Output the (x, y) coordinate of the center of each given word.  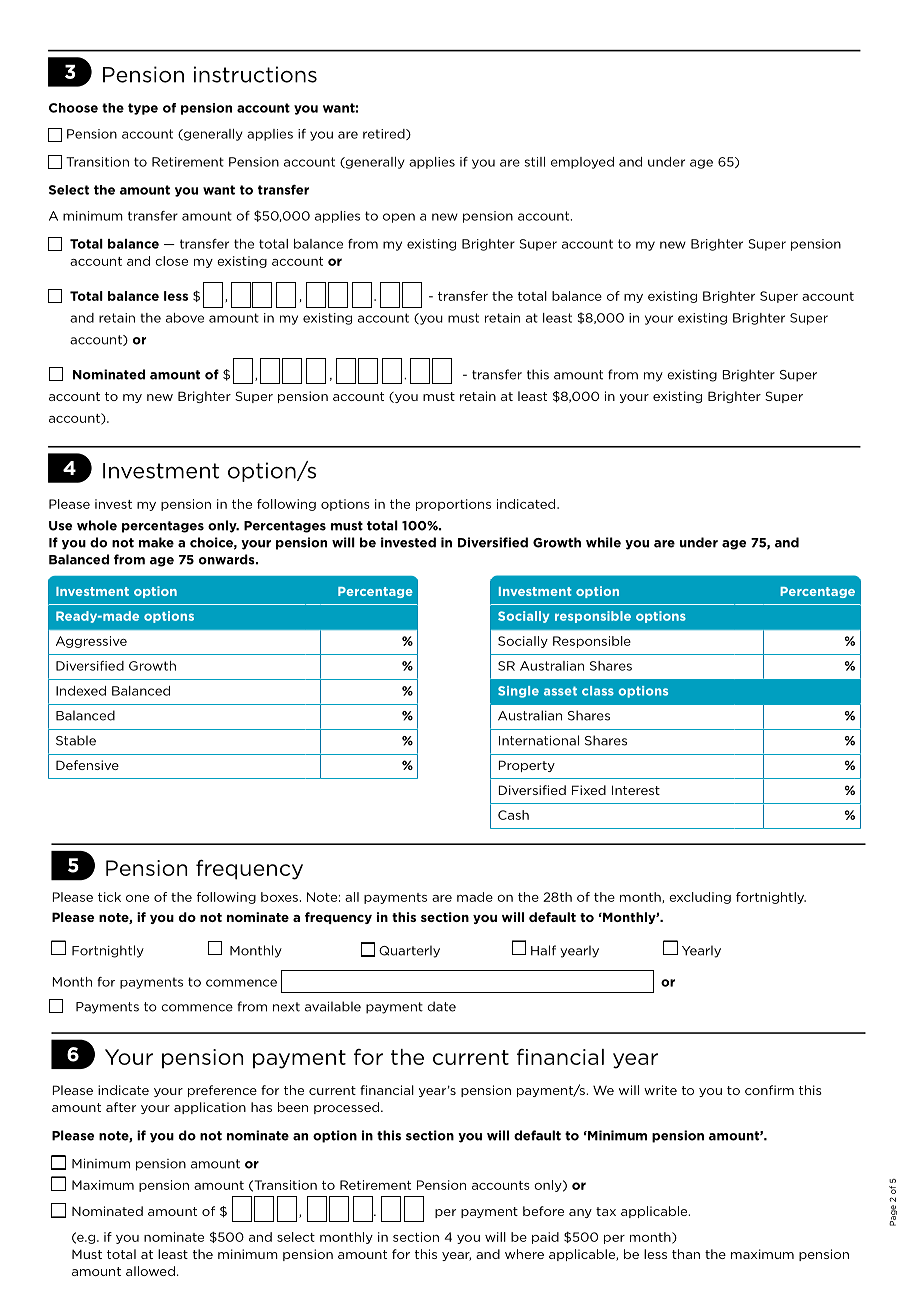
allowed (150, 1271)
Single (518, 692)
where (524, 1254)
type (143, 109)
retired (385, 134)
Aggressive (91, 642)
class (598, 691)
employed (582, 163)
